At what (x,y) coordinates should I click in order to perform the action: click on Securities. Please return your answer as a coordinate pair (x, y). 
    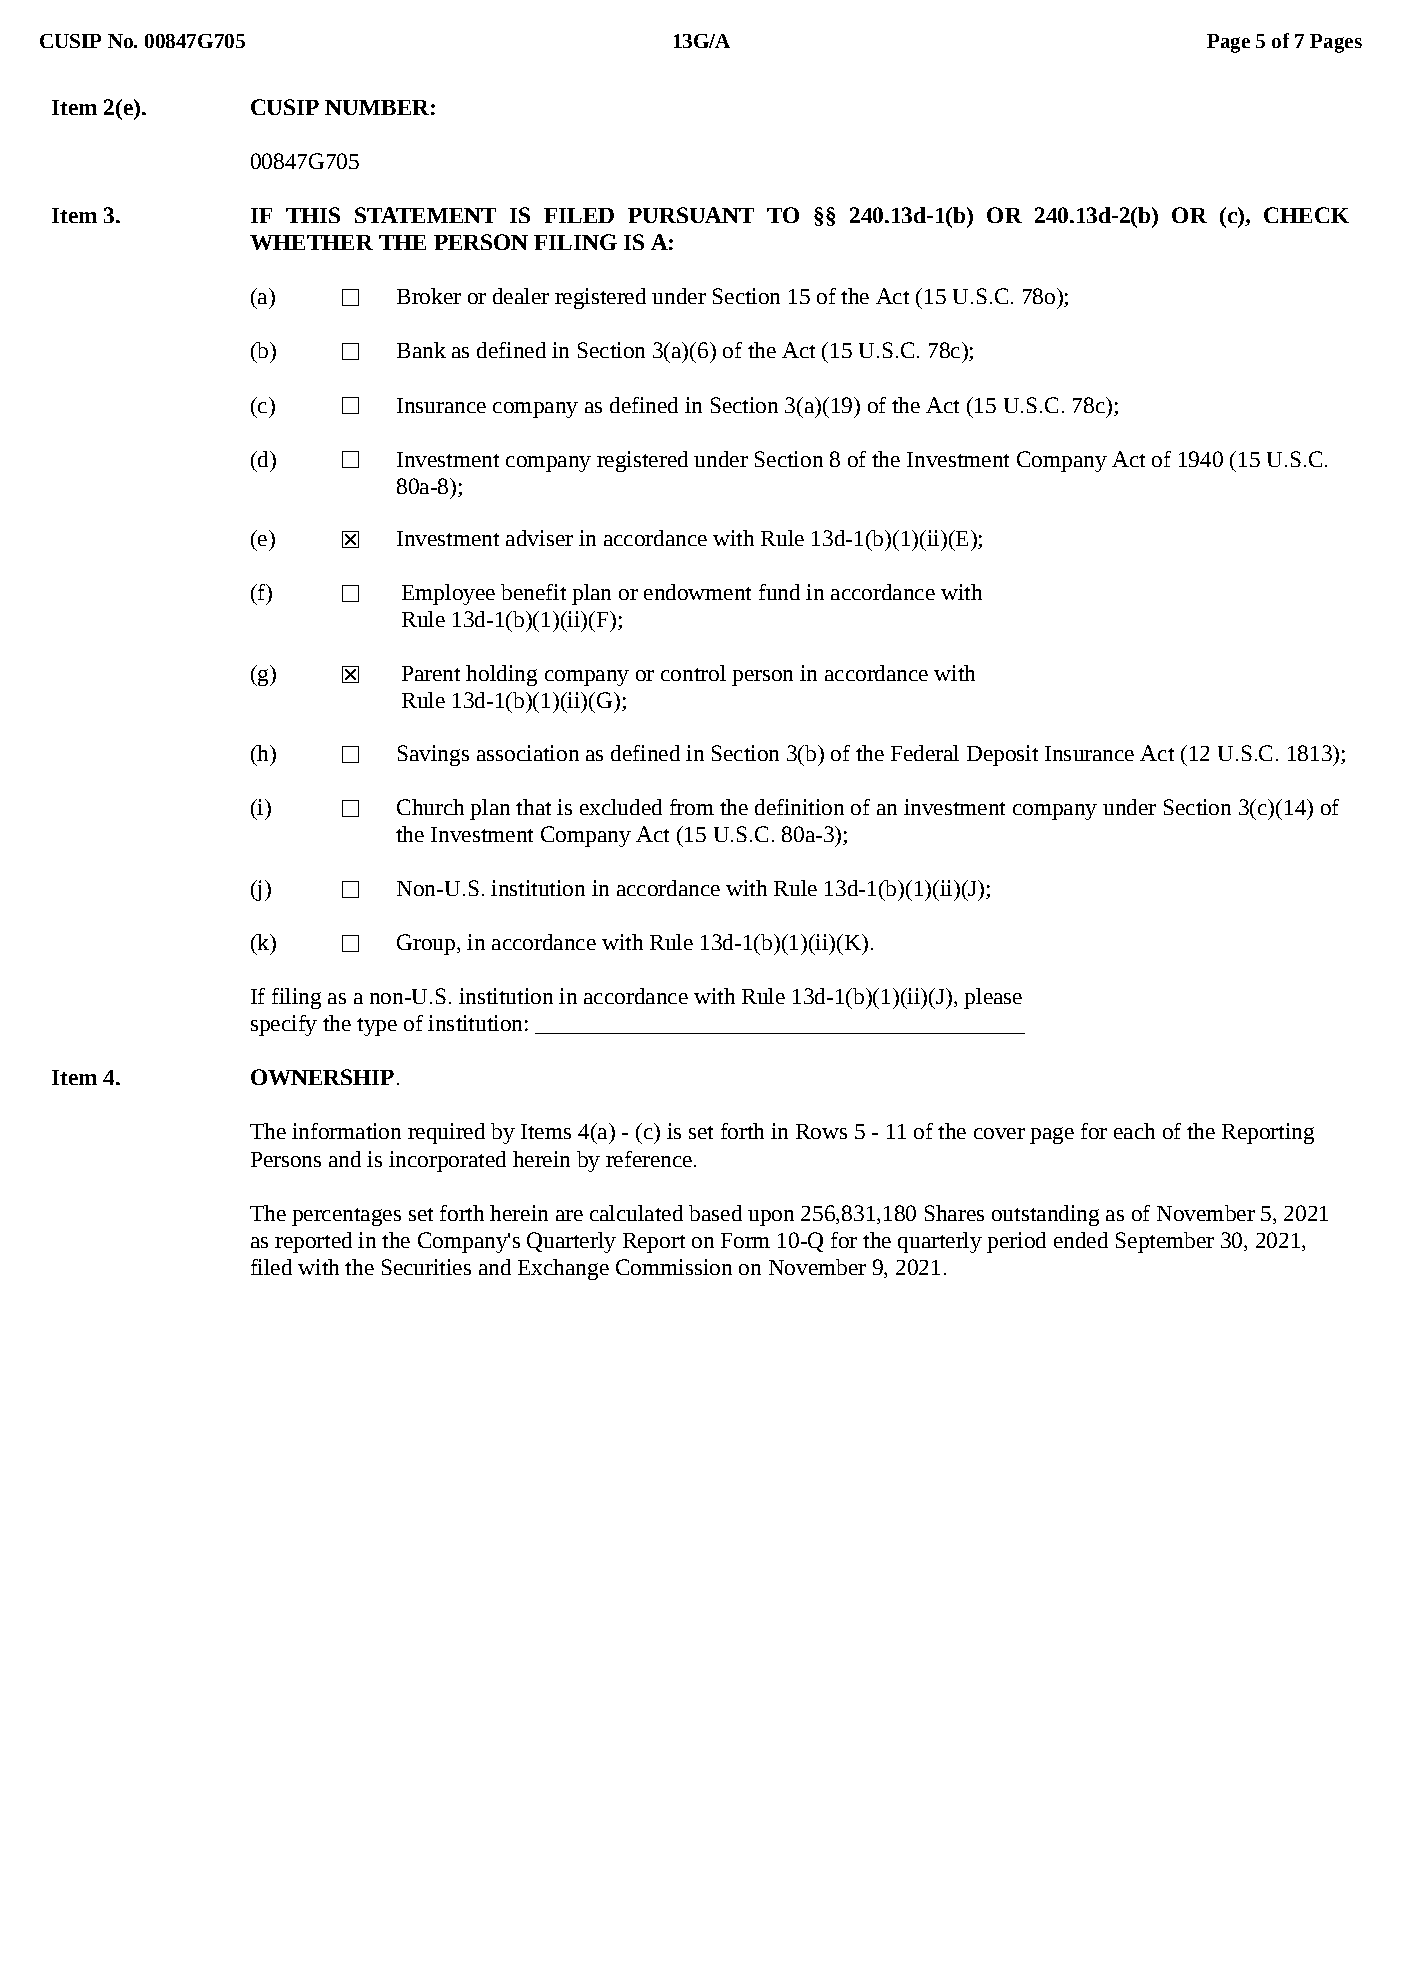
    Looking at the image, I should click on (426, 1267).
